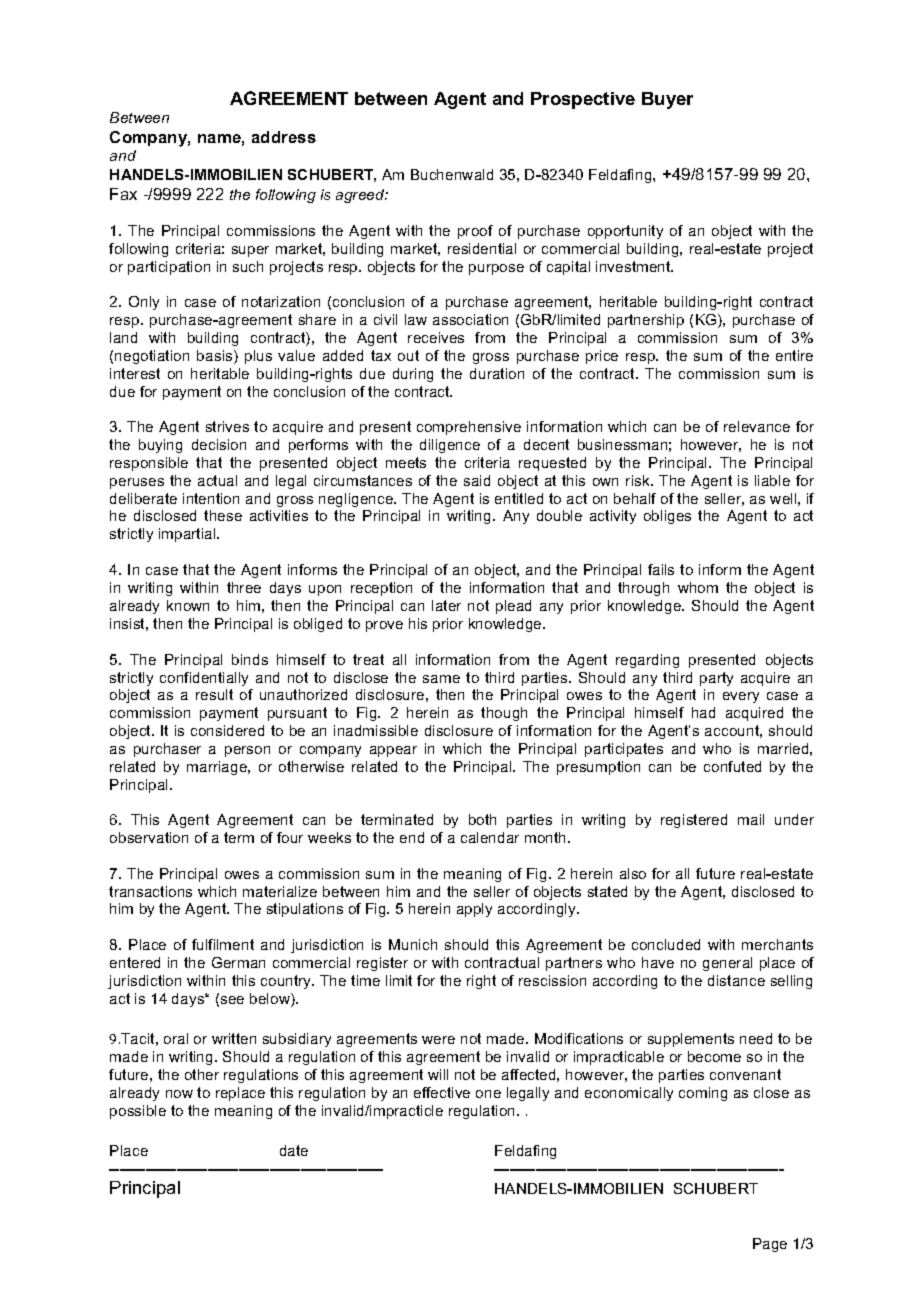  Describe the element at coordinates (667, 100) in the image. I see `Buyer` at that location.
